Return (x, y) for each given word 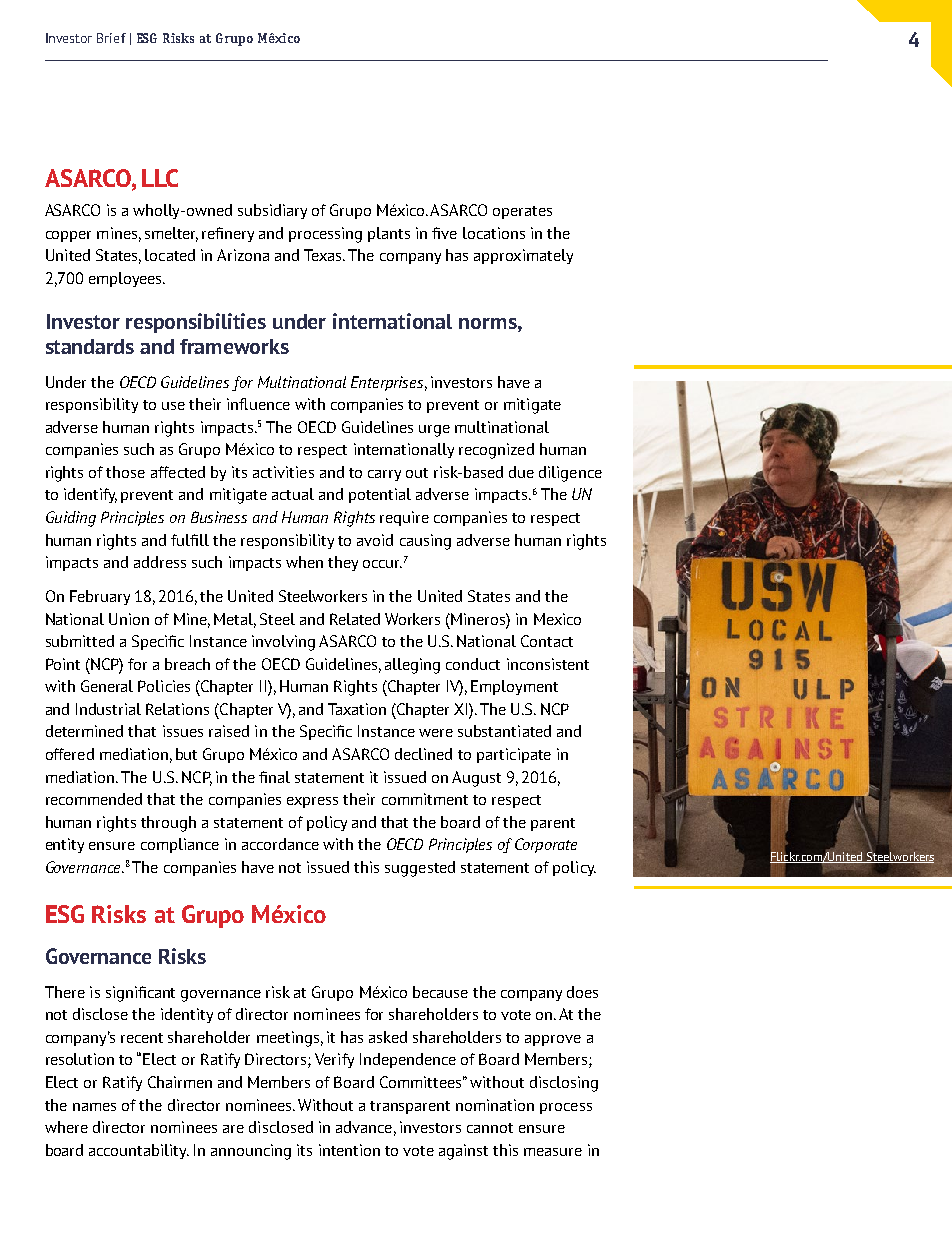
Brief (111, 38)
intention (349, 1150)
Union (129, 619)
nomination (495, 1105)
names (94, 1107)
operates (522, 212)
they (343, 563)
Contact (547, 641)
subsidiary (272, 211)
